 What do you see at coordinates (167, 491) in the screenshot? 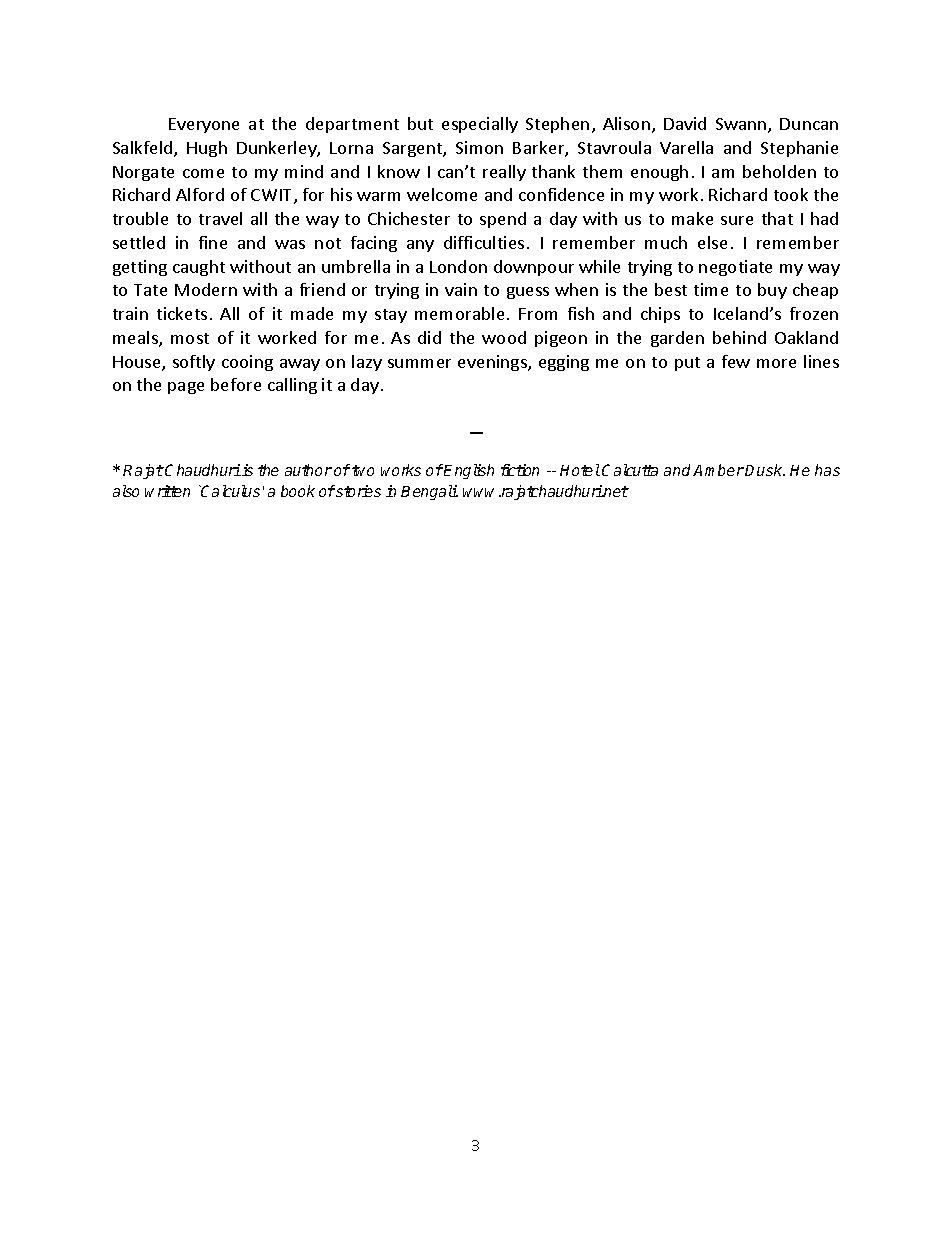
I see `written` at bounding box center [167, 491].
